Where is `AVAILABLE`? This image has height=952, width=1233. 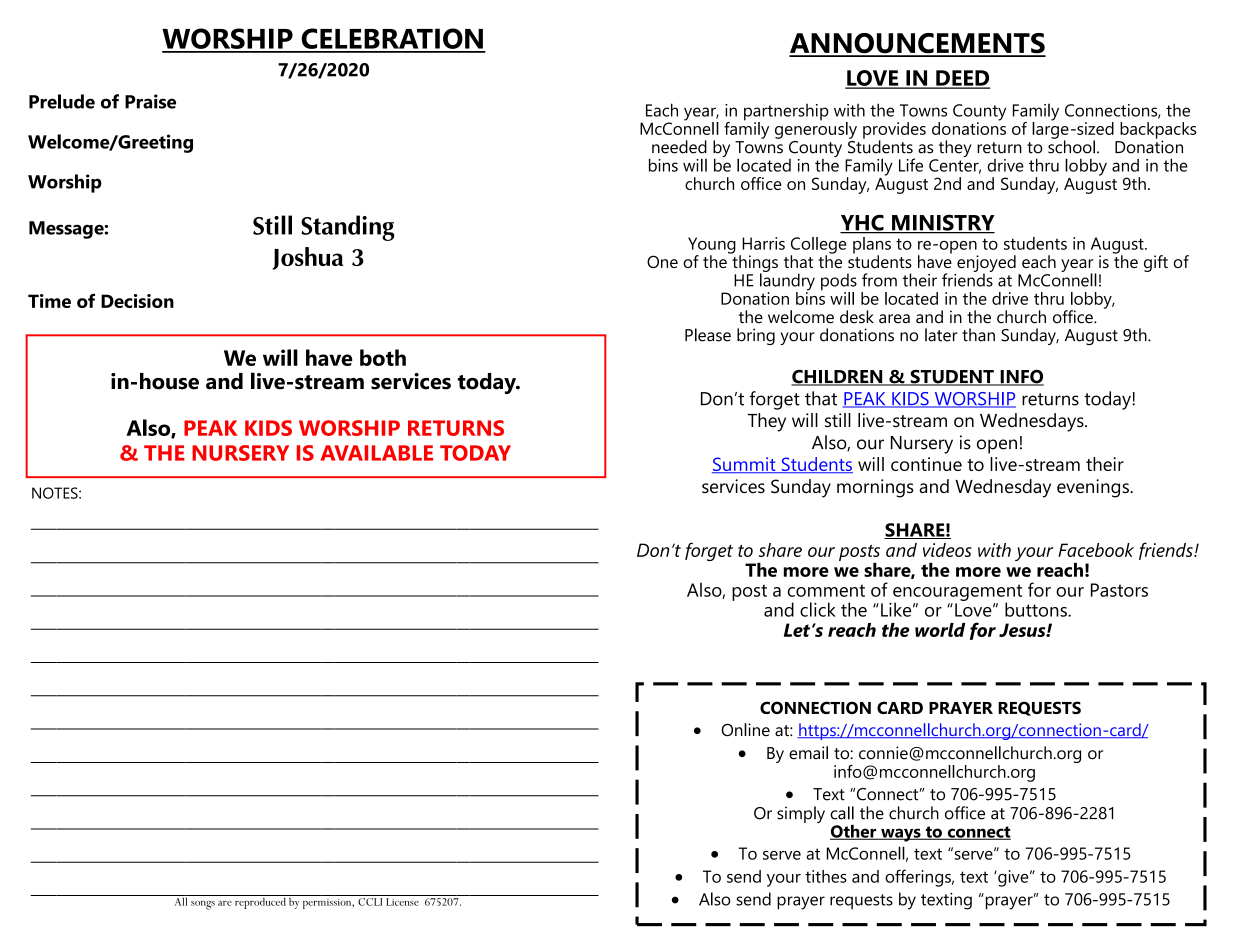
AVAILABLE is located at coordinates (377, 453).
